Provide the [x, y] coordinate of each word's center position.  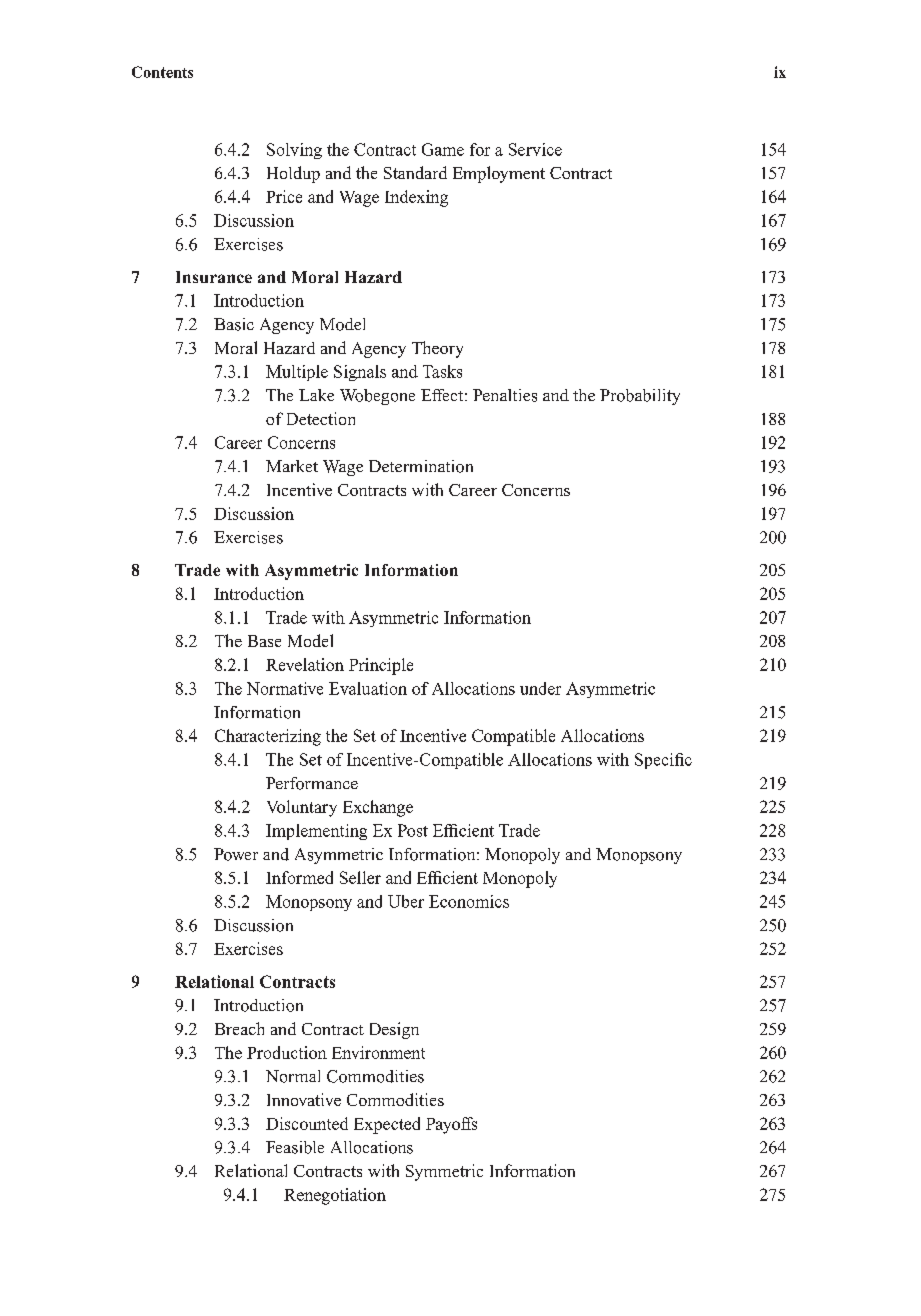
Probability [640, 397]
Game [443, 149]
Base [264, 641]
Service [535, 149]
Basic [234, 324]
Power [236, 854]
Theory [437, 349]
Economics [469, 901]
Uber [406, 901]
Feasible [295, 1147]
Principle [381, 666]
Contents [162, 72]
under [540, 688]
